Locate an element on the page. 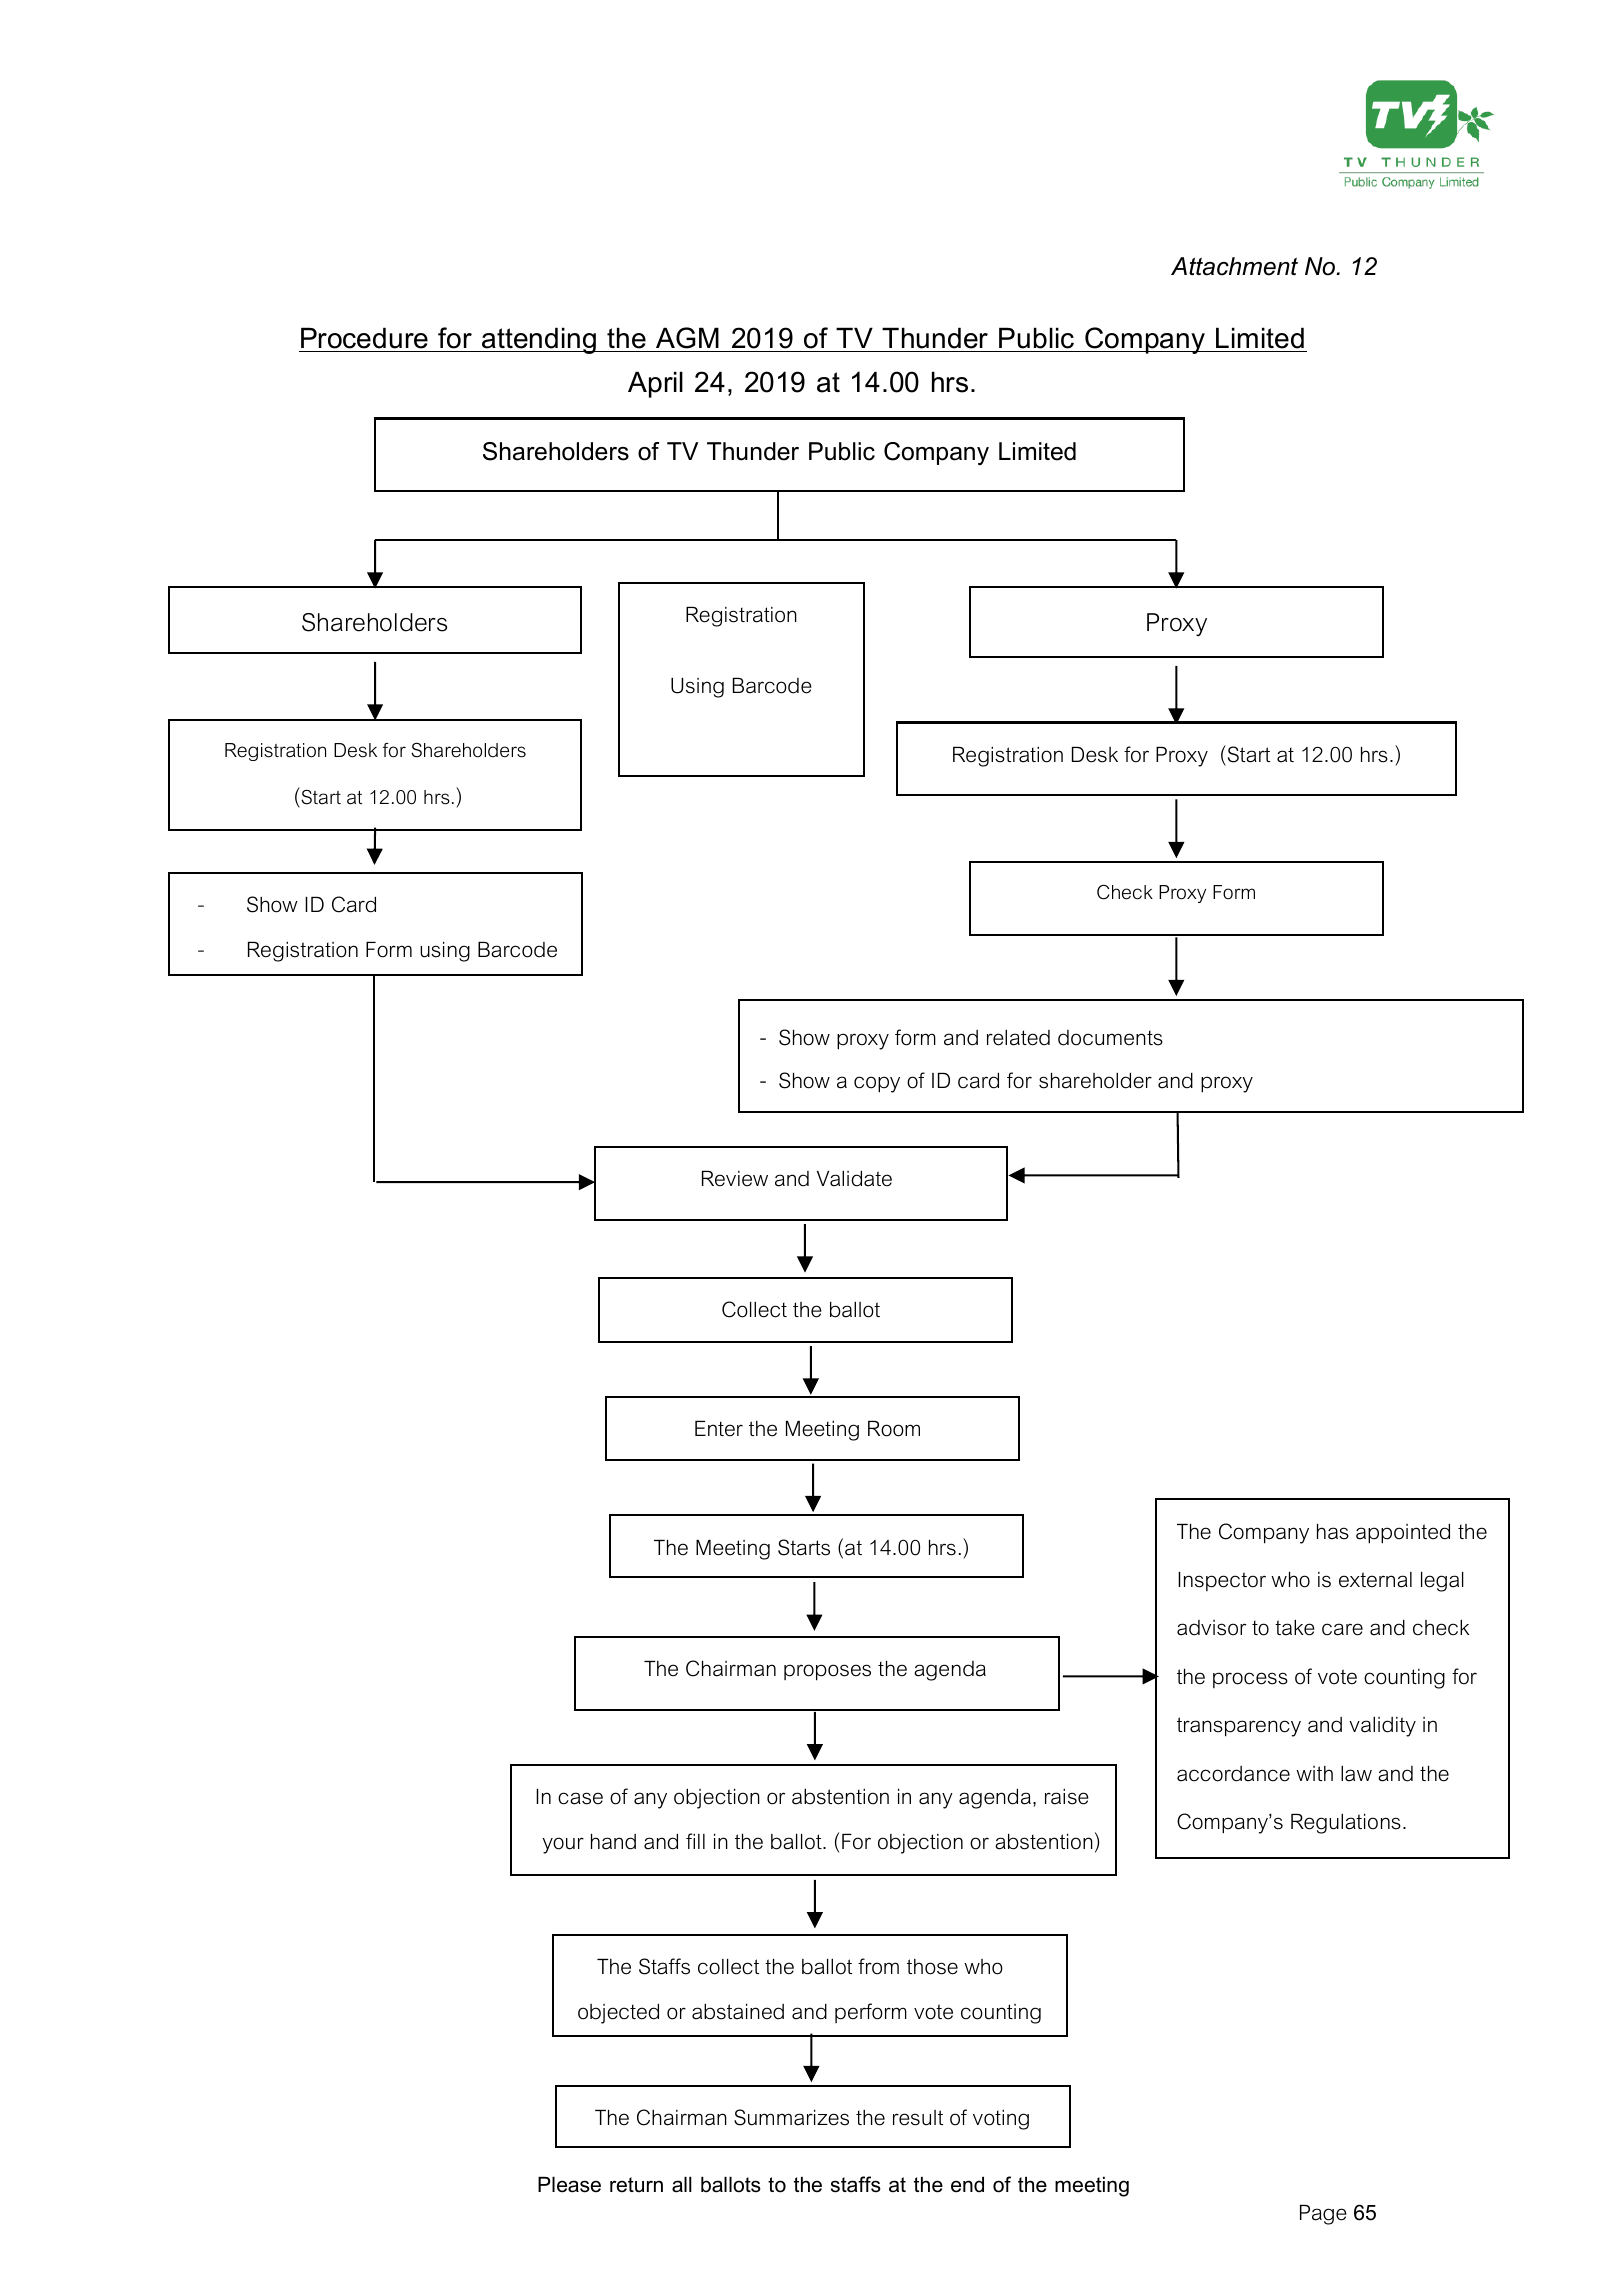 The width and height of the image is (1606, 2272). Validate is located at coordinates (854, 1179).
